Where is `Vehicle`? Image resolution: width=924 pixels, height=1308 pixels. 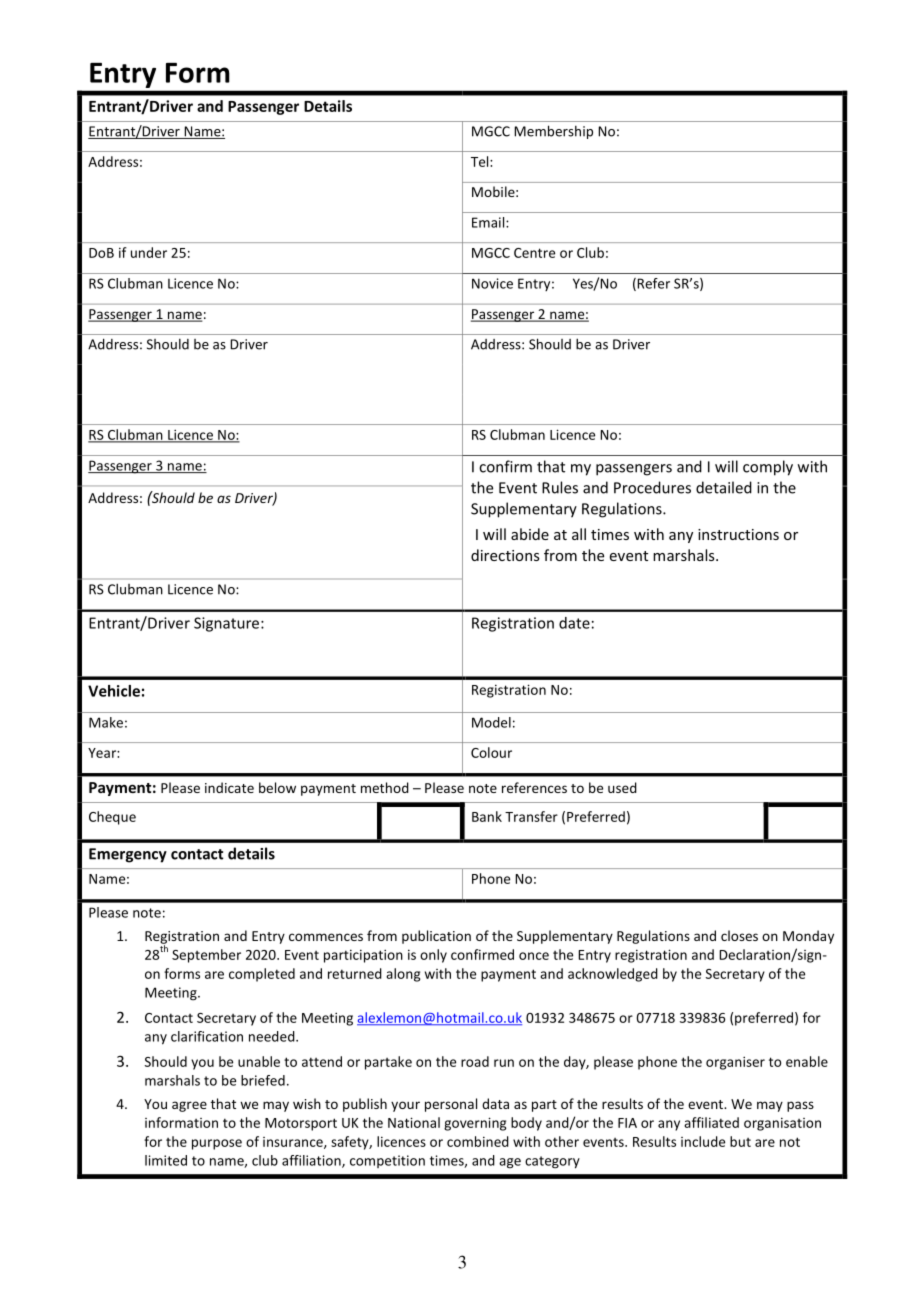
Vehicle is located at coordinates (114, 691).
